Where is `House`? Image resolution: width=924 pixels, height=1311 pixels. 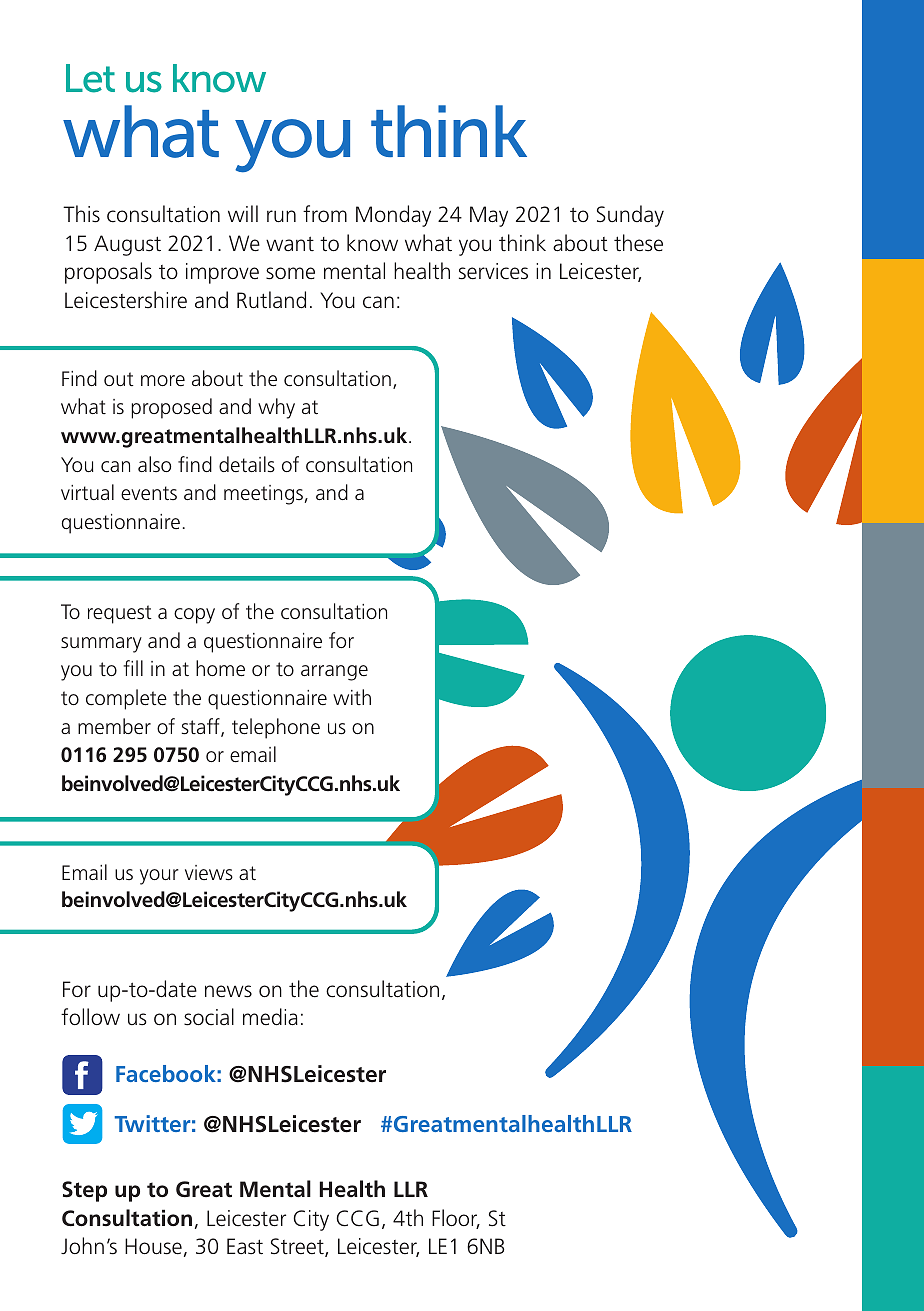
House is located at coordinates (153, 1246).
